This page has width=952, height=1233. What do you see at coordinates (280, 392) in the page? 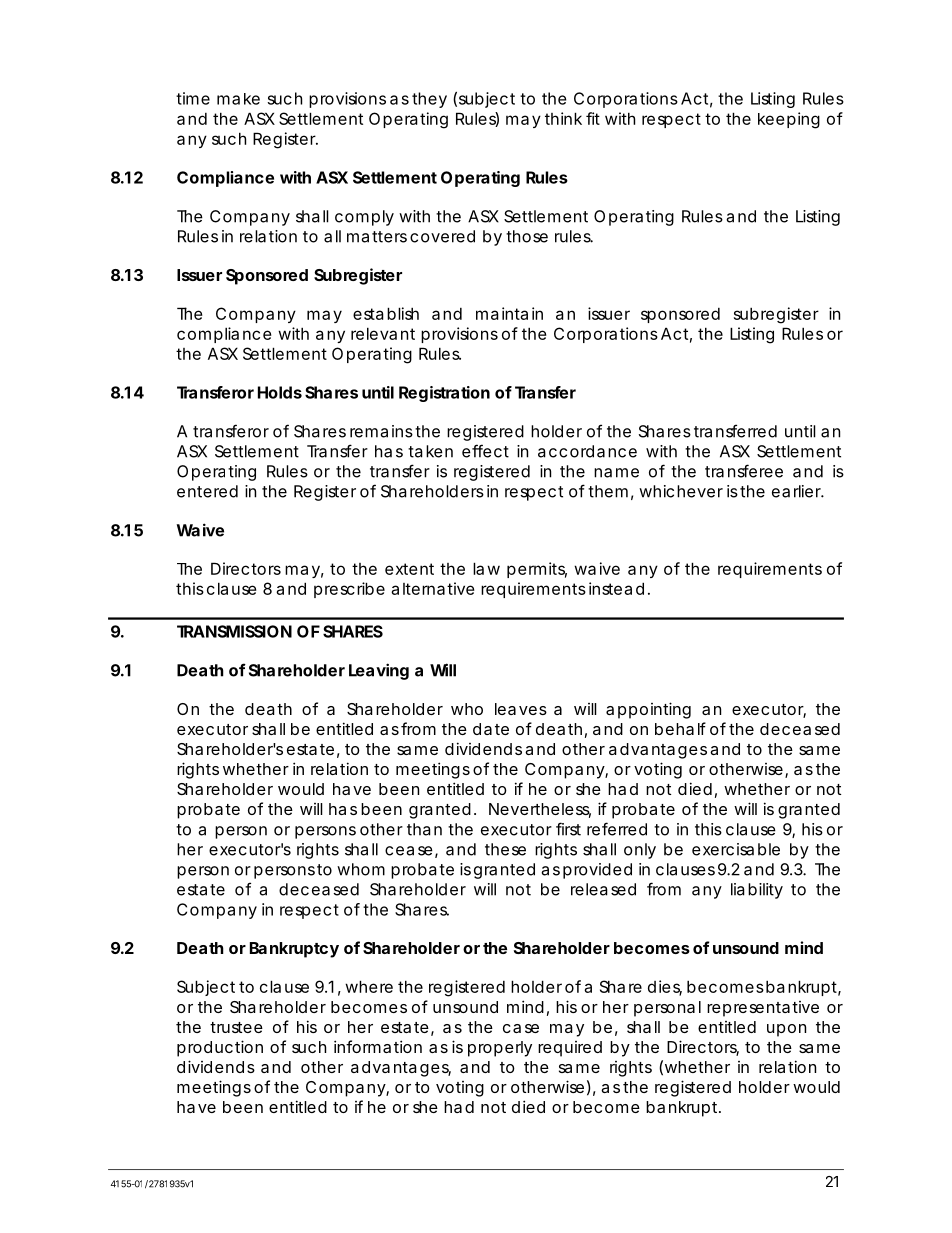
I see `Holds` at bounding box center [280, 392].
